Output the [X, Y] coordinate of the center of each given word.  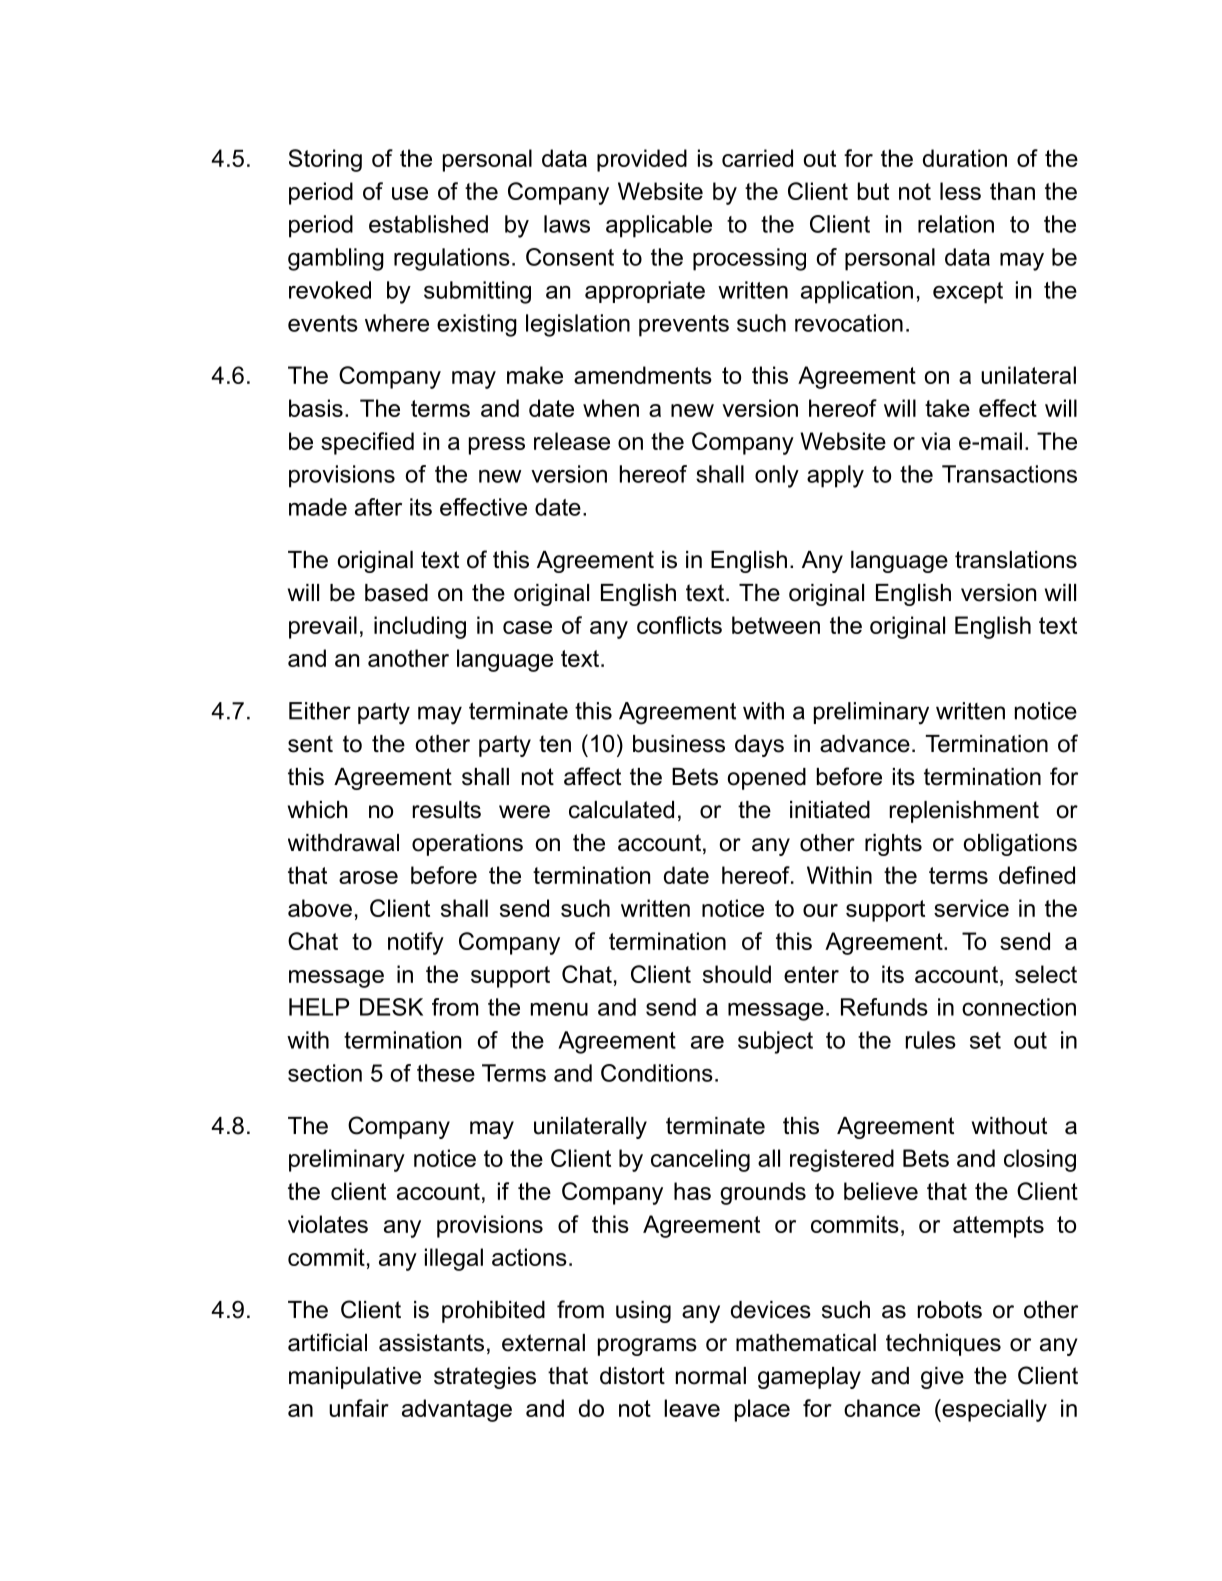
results [447, 810]
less [960, 191]
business [679, 744]
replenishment [964, 812]
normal [711, 1376]
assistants [431, 1343]
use [410, 193]
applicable [659, 226]
